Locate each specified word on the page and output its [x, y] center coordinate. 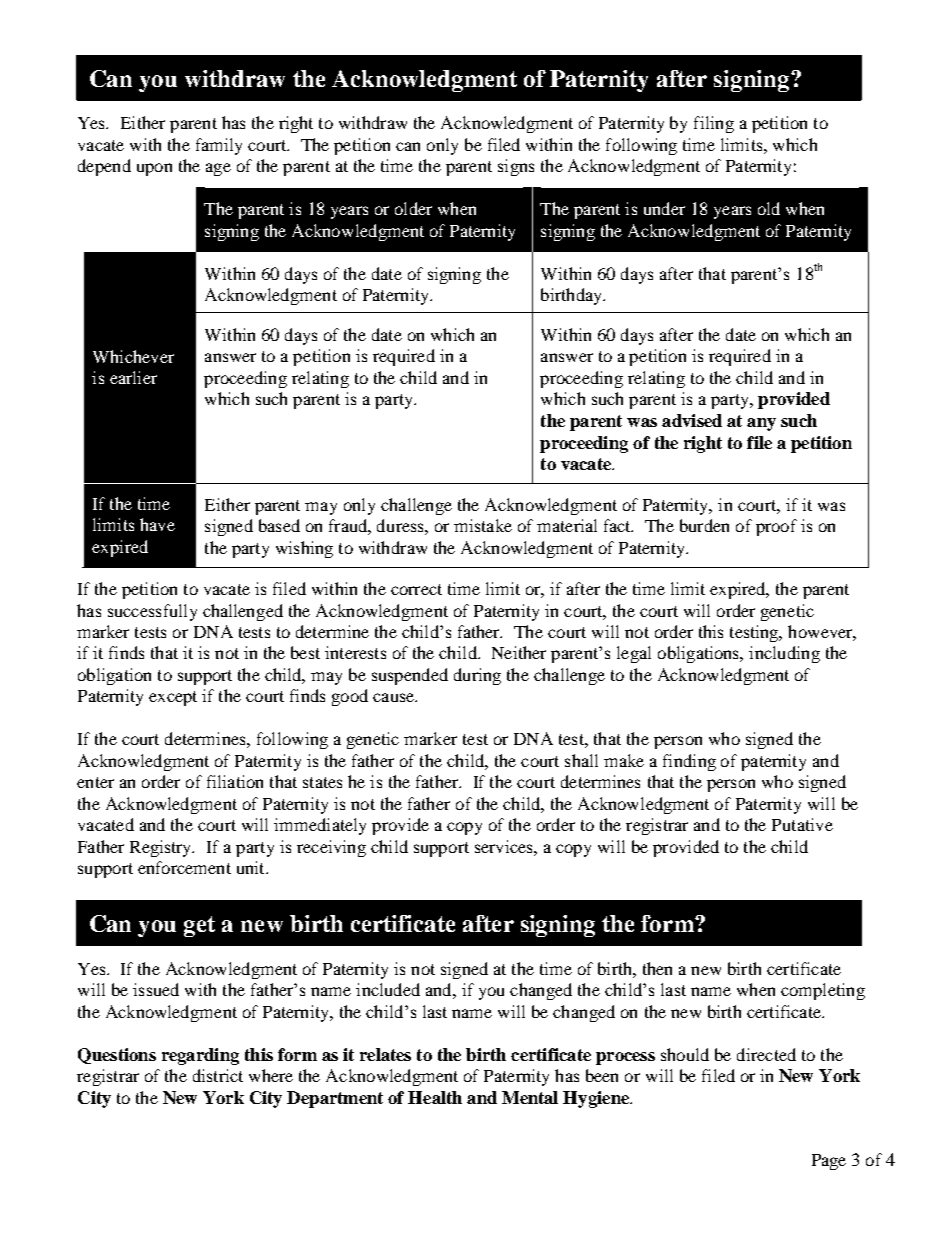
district [218, 1075]
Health [435, 1097]
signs [516, 167]
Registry [162, 848]
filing [714, 124]
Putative [802, 824]
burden [704, 525]
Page [829, 1162]
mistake [483, 525]
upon [154, 169]
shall [581, 760]
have [157, 524]
